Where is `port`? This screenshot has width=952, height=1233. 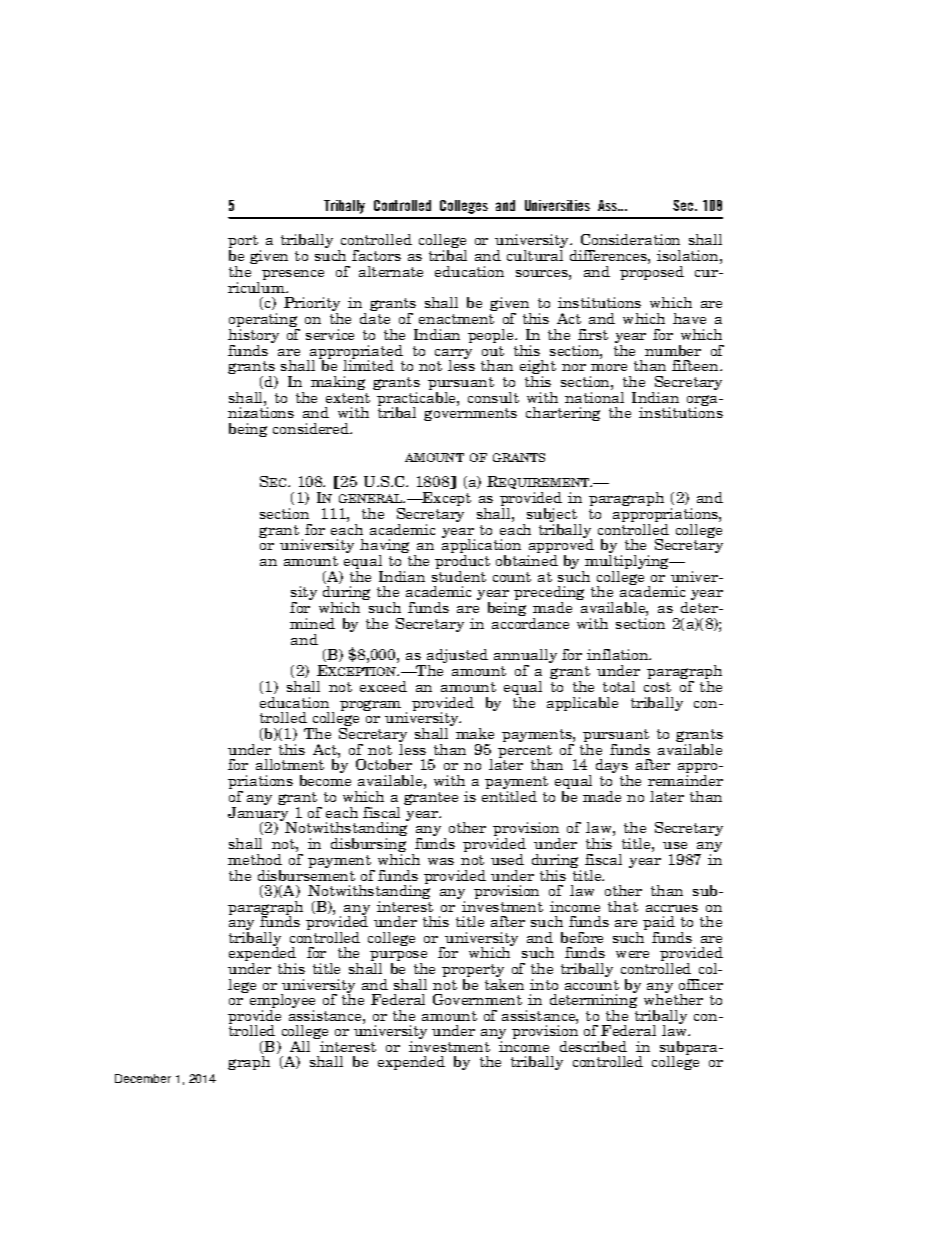
port is located at coordinates (244, 243).
